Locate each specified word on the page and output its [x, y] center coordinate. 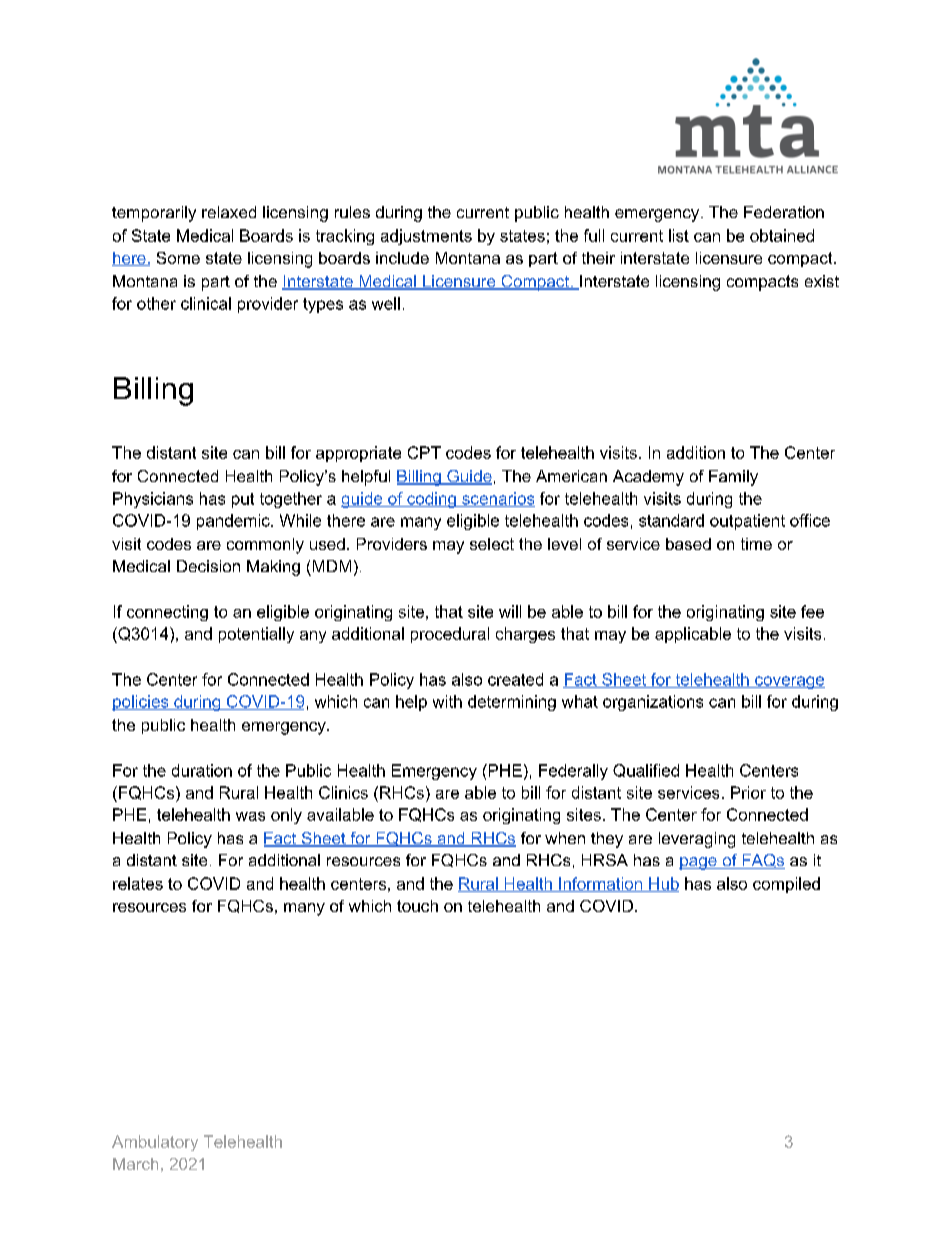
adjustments [426, 237]
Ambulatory [155, 1143]
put [243, 500]
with [447, 701]
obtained [782, 235]
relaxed [229, 212]
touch [417, 906]
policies [141, 703]
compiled [786, 885]
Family [733, 478]
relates [138, 883]
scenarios [497, 499]
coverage [789, 682]
